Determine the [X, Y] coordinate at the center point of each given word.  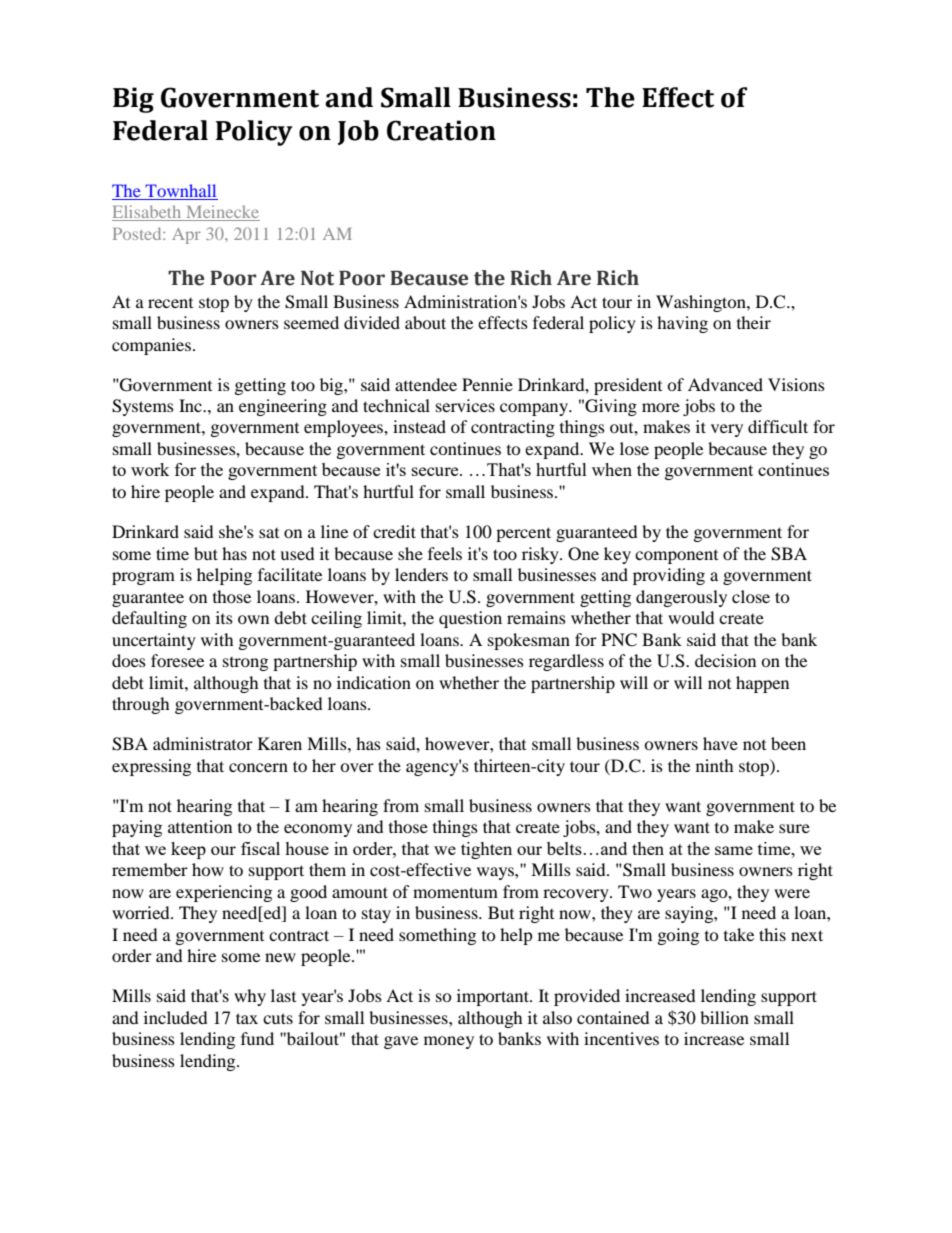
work [150, 469]
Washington [702, 303]
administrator [203, 743]
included [176, 1017]
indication [374, 682]
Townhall [180, 192]
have [720, 743]
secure [436, 471]
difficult [778, 426]
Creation [441, 130]
